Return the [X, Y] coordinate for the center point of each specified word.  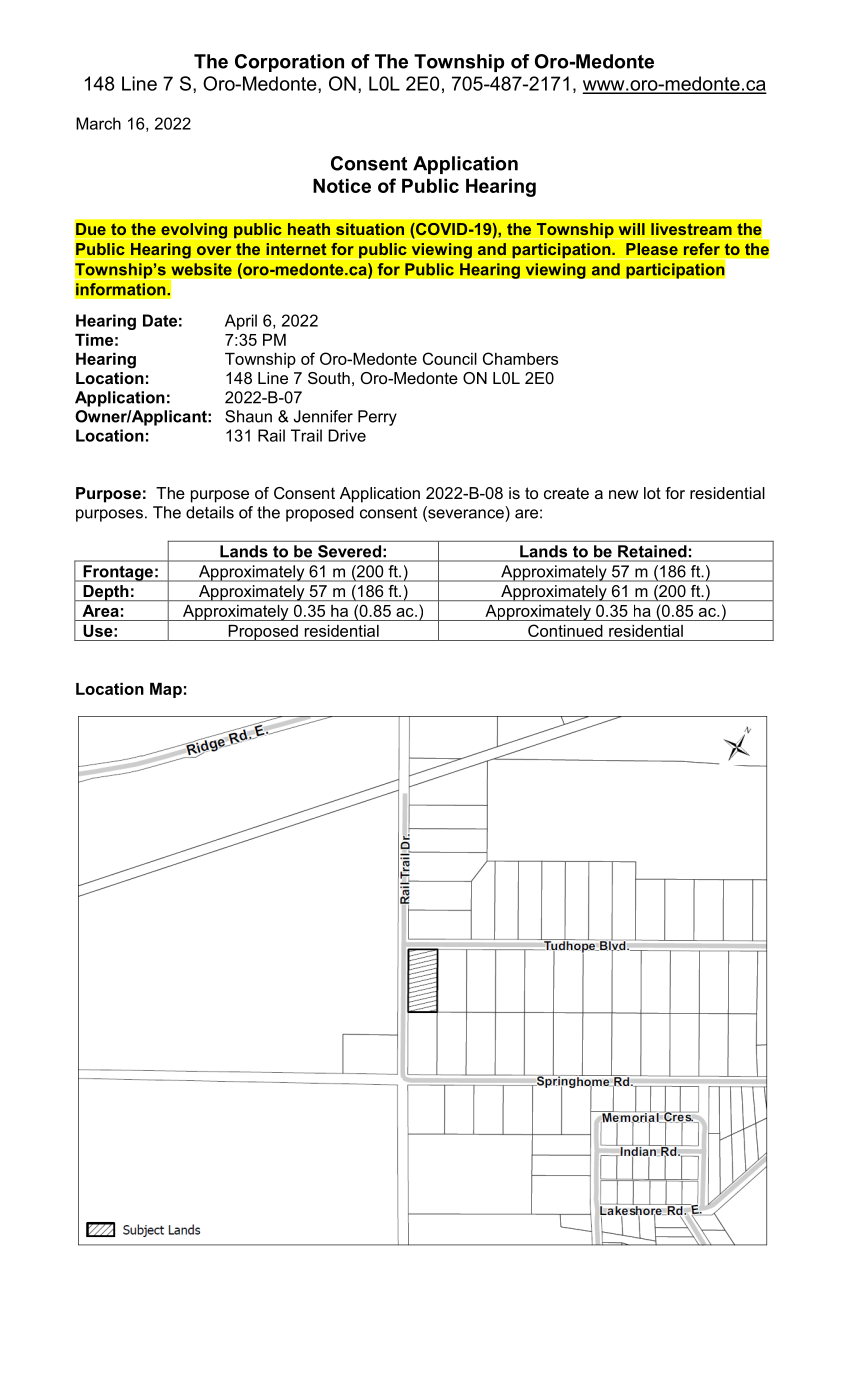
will [631, 229]
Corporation [289, 63]
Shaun [248, 416]
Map [166, 690]
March [98, 123]
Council [450, 358]
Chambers [520, 358]
